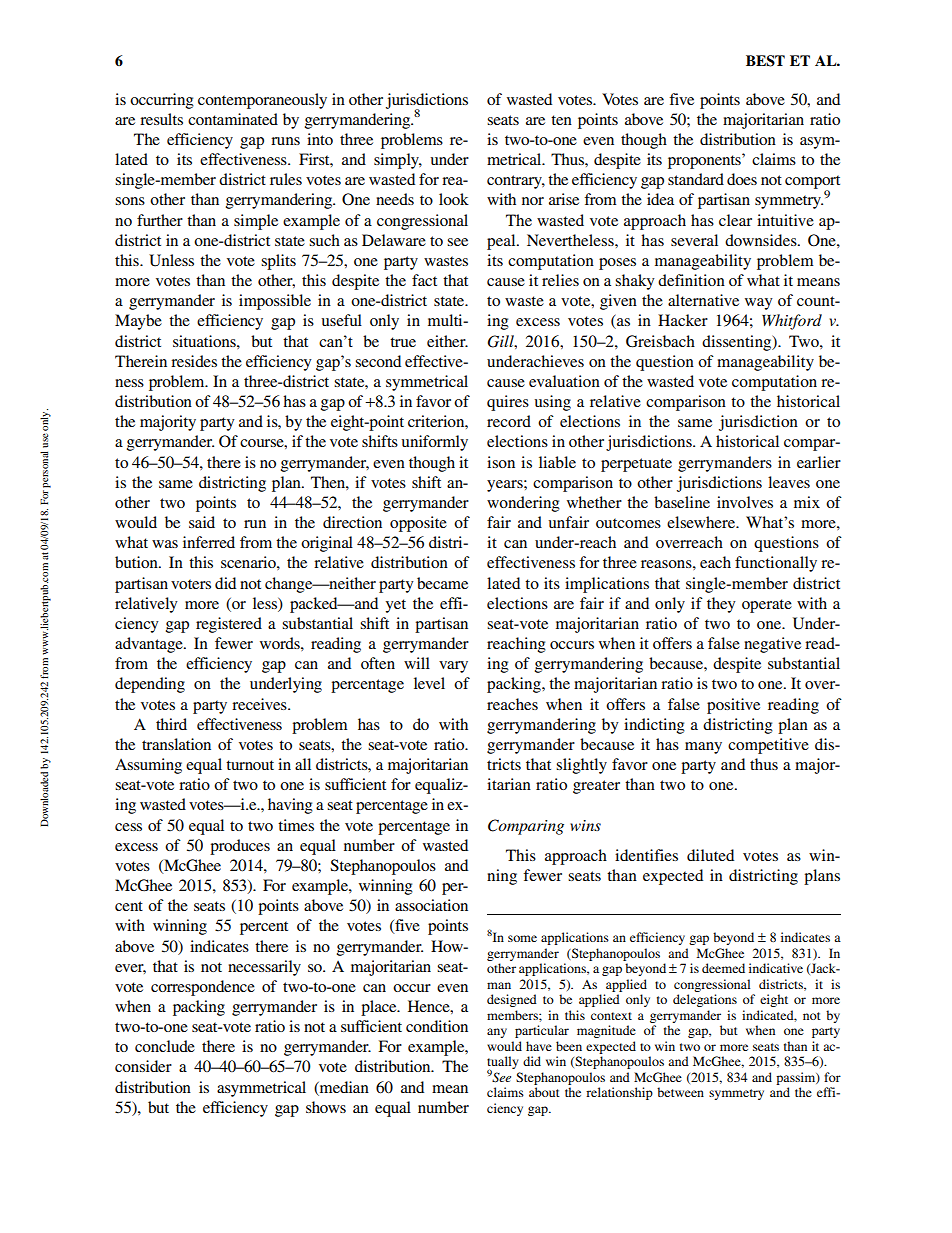  What do you see at coordinates (544, 1092) in the page?
I see `about` at bounding box center [544, 1092].
